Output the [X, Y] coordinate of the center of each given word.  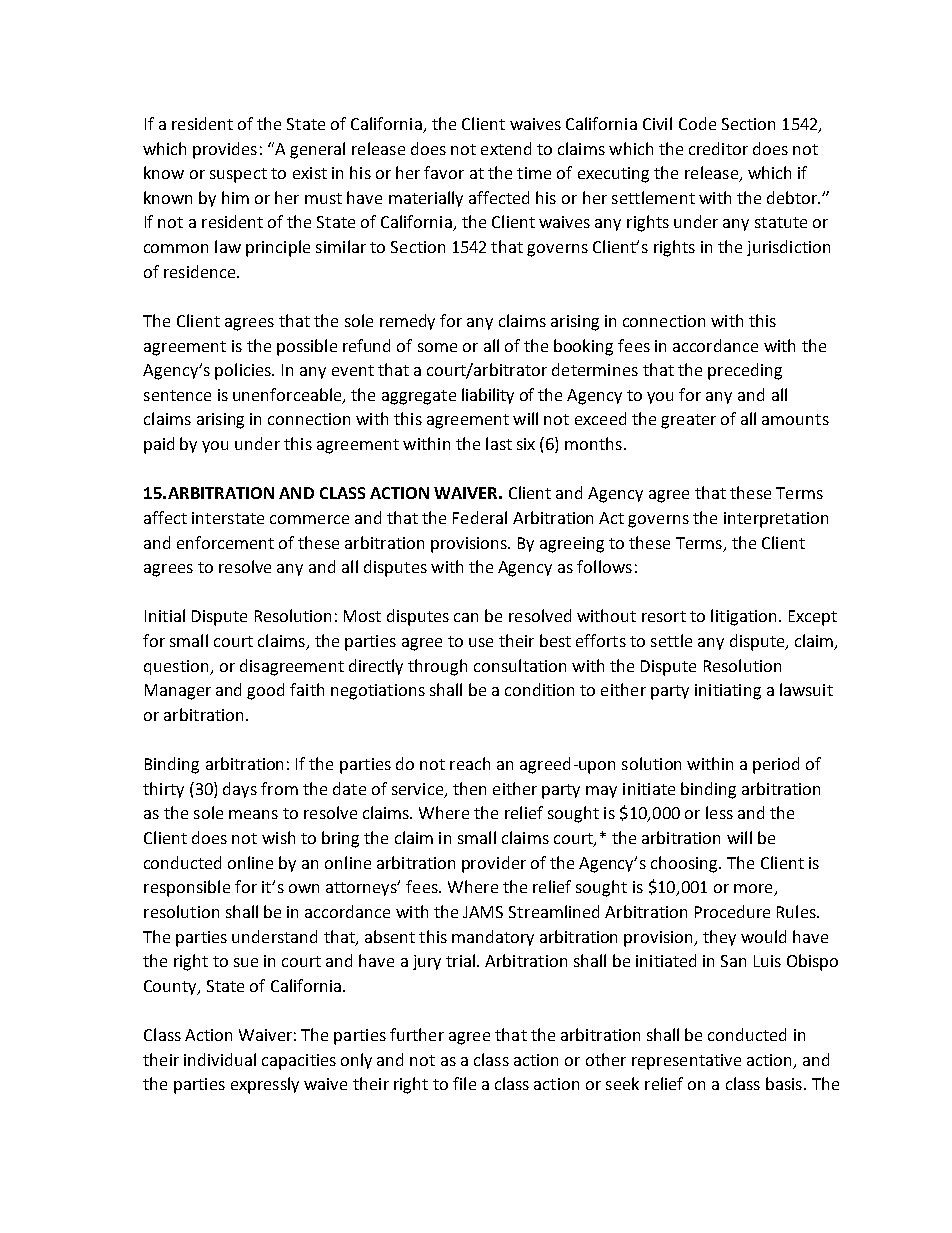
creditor [718, 148]
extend [506, 148]
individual [220, 1059]
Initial [165, 615]
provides [225, 150]
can [466, 617]
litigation [743, 617]
